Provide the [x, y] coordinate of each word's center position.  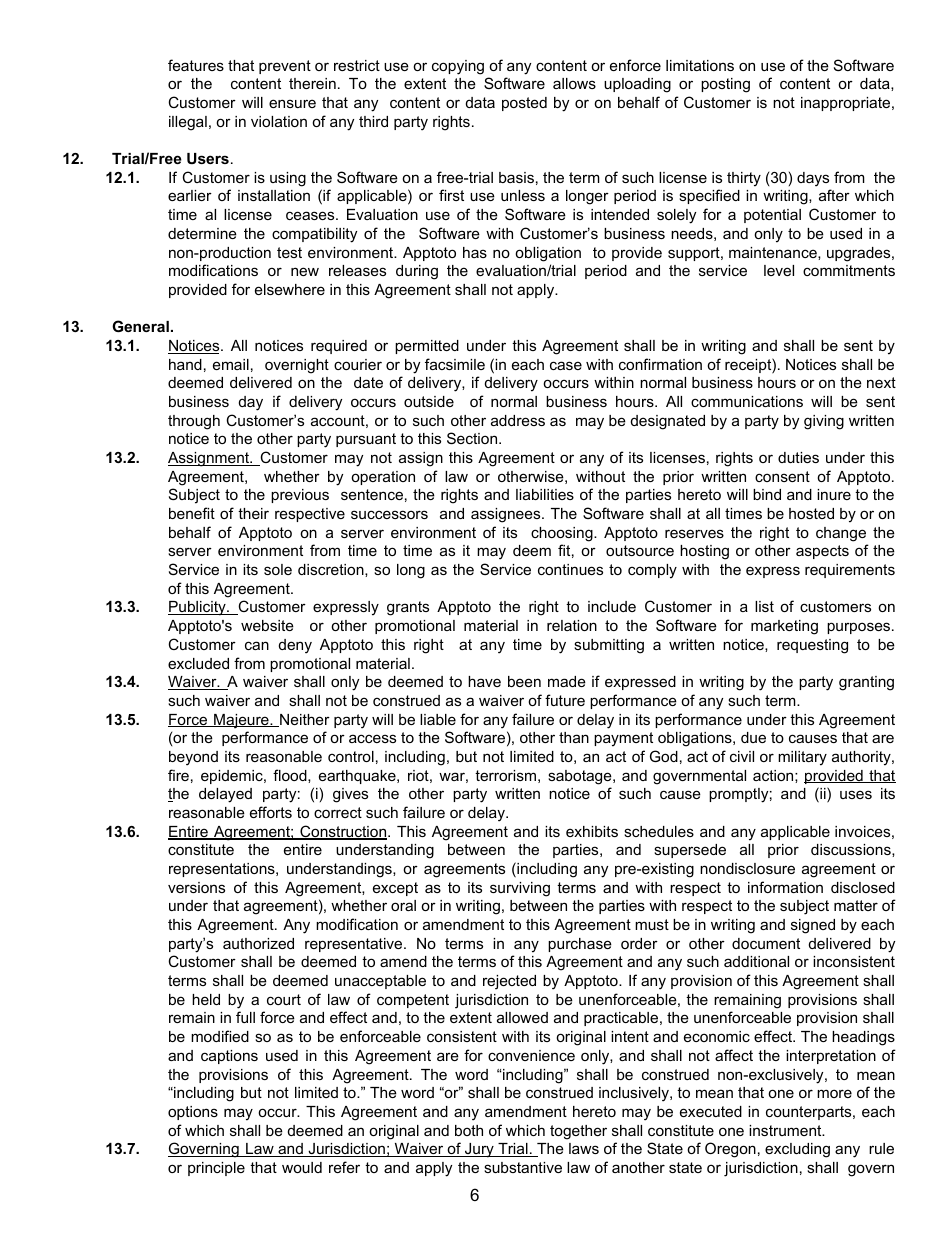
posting [725, 85]
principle [216, 1169]
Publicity [198, 608]
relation [572, 625]
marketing [784, 627]
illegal [188, 123]
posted [524, 104]
